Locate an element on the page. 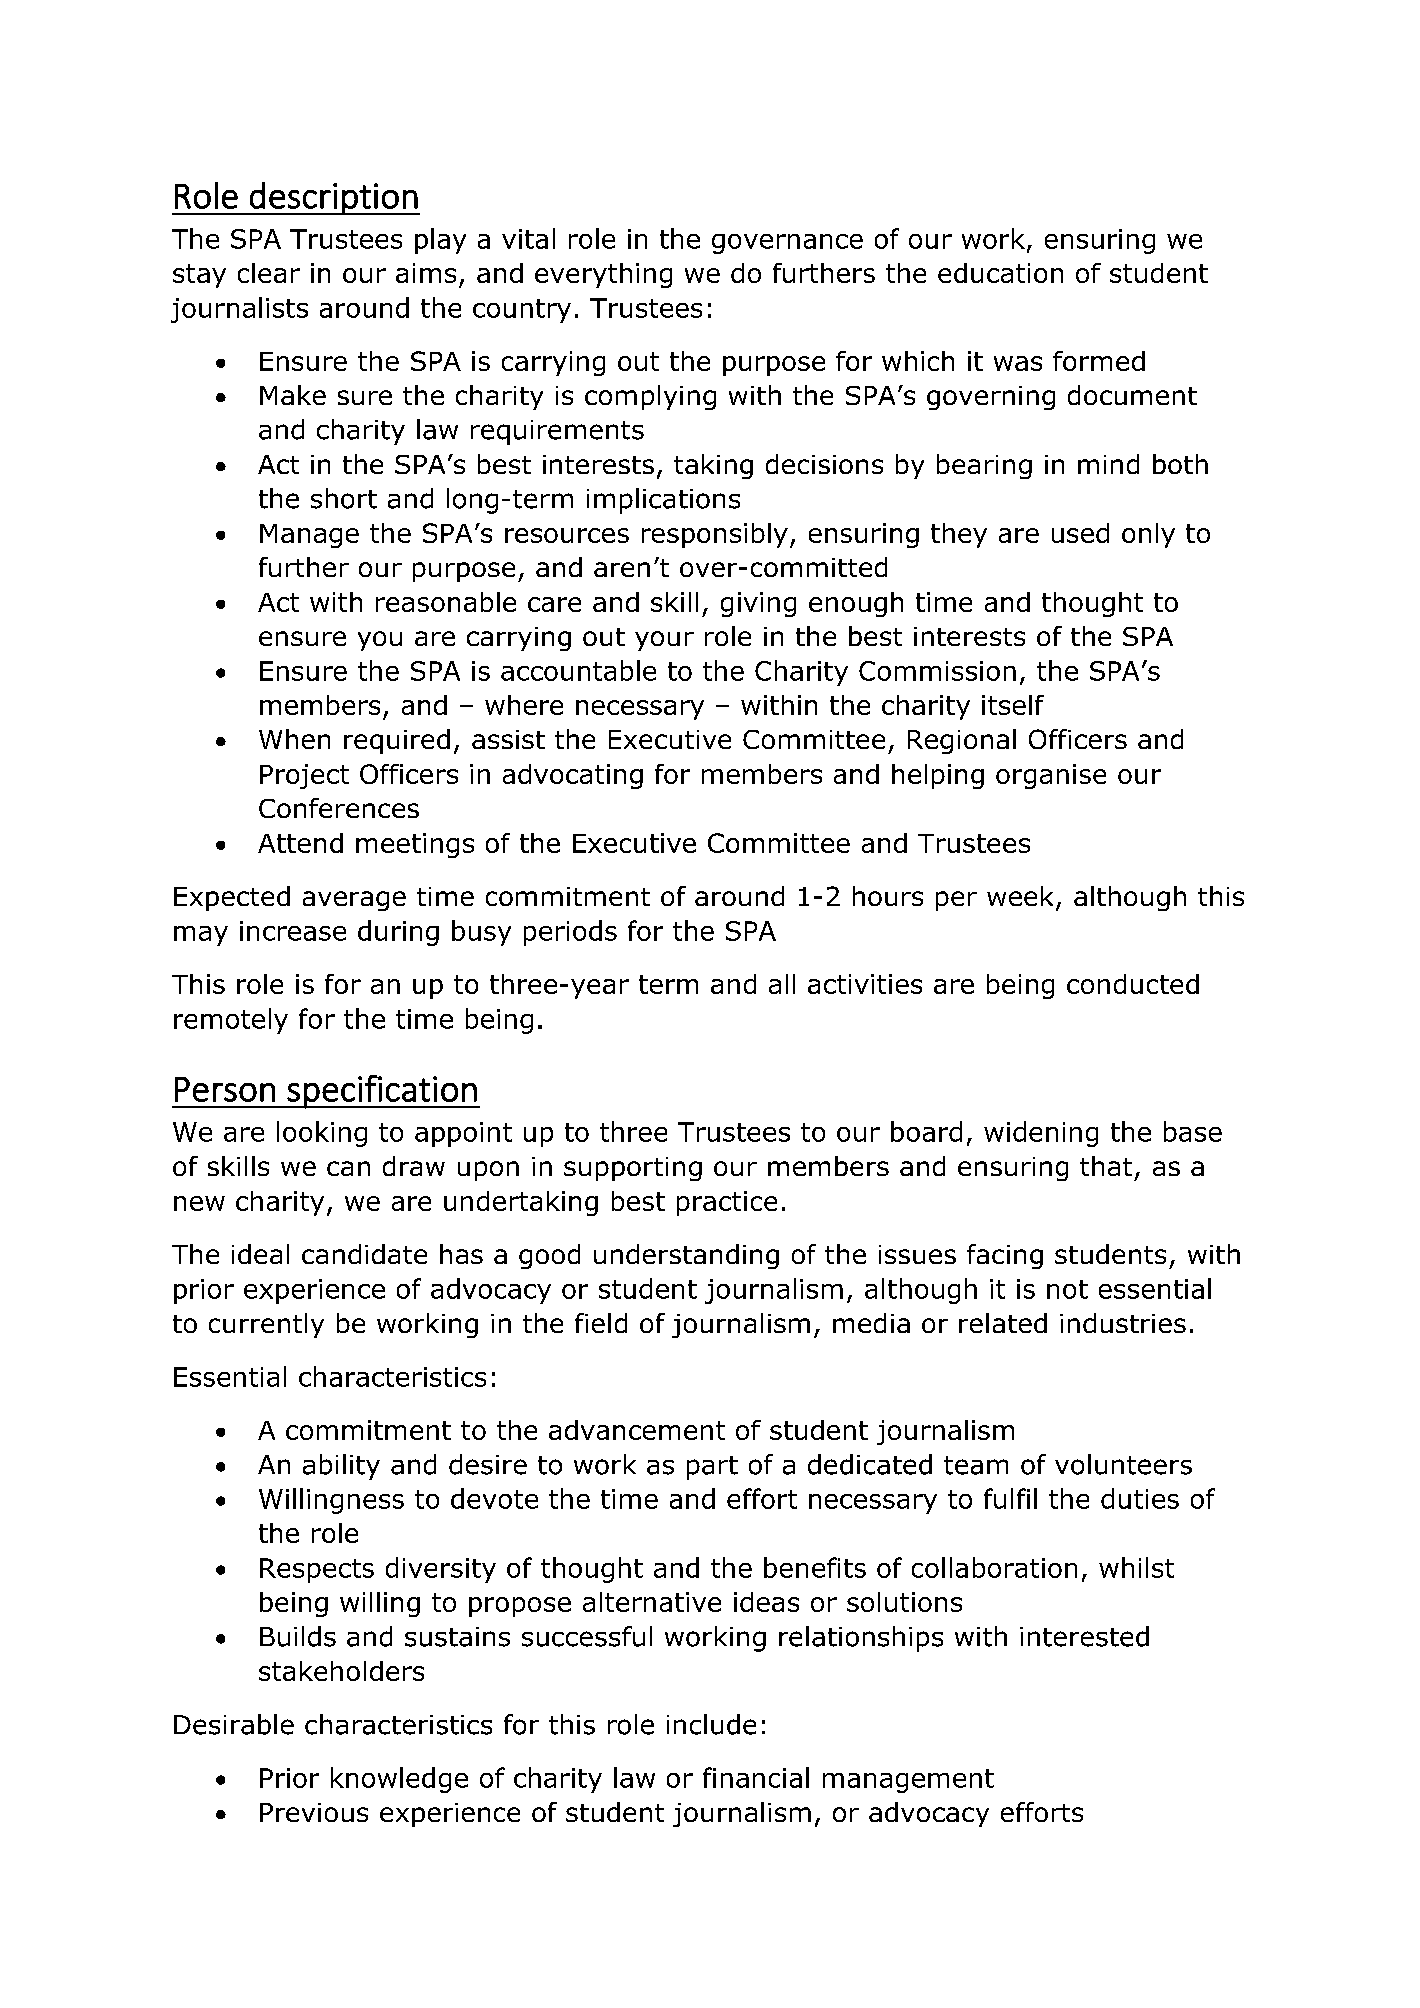  everything is located at coordinates (603, 275).
